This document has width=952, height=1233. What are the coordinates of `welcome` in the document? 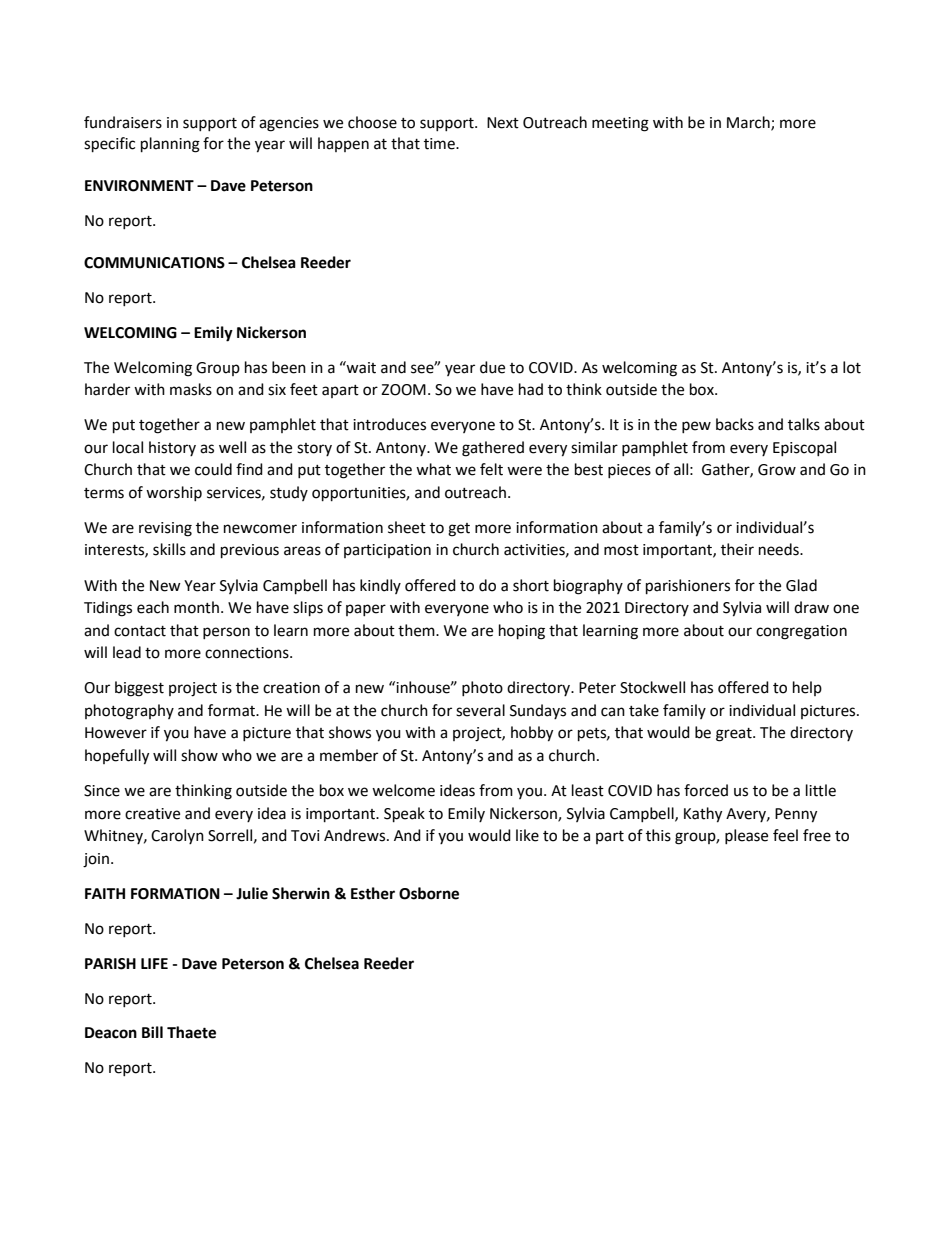 It's located at (403, 790).
